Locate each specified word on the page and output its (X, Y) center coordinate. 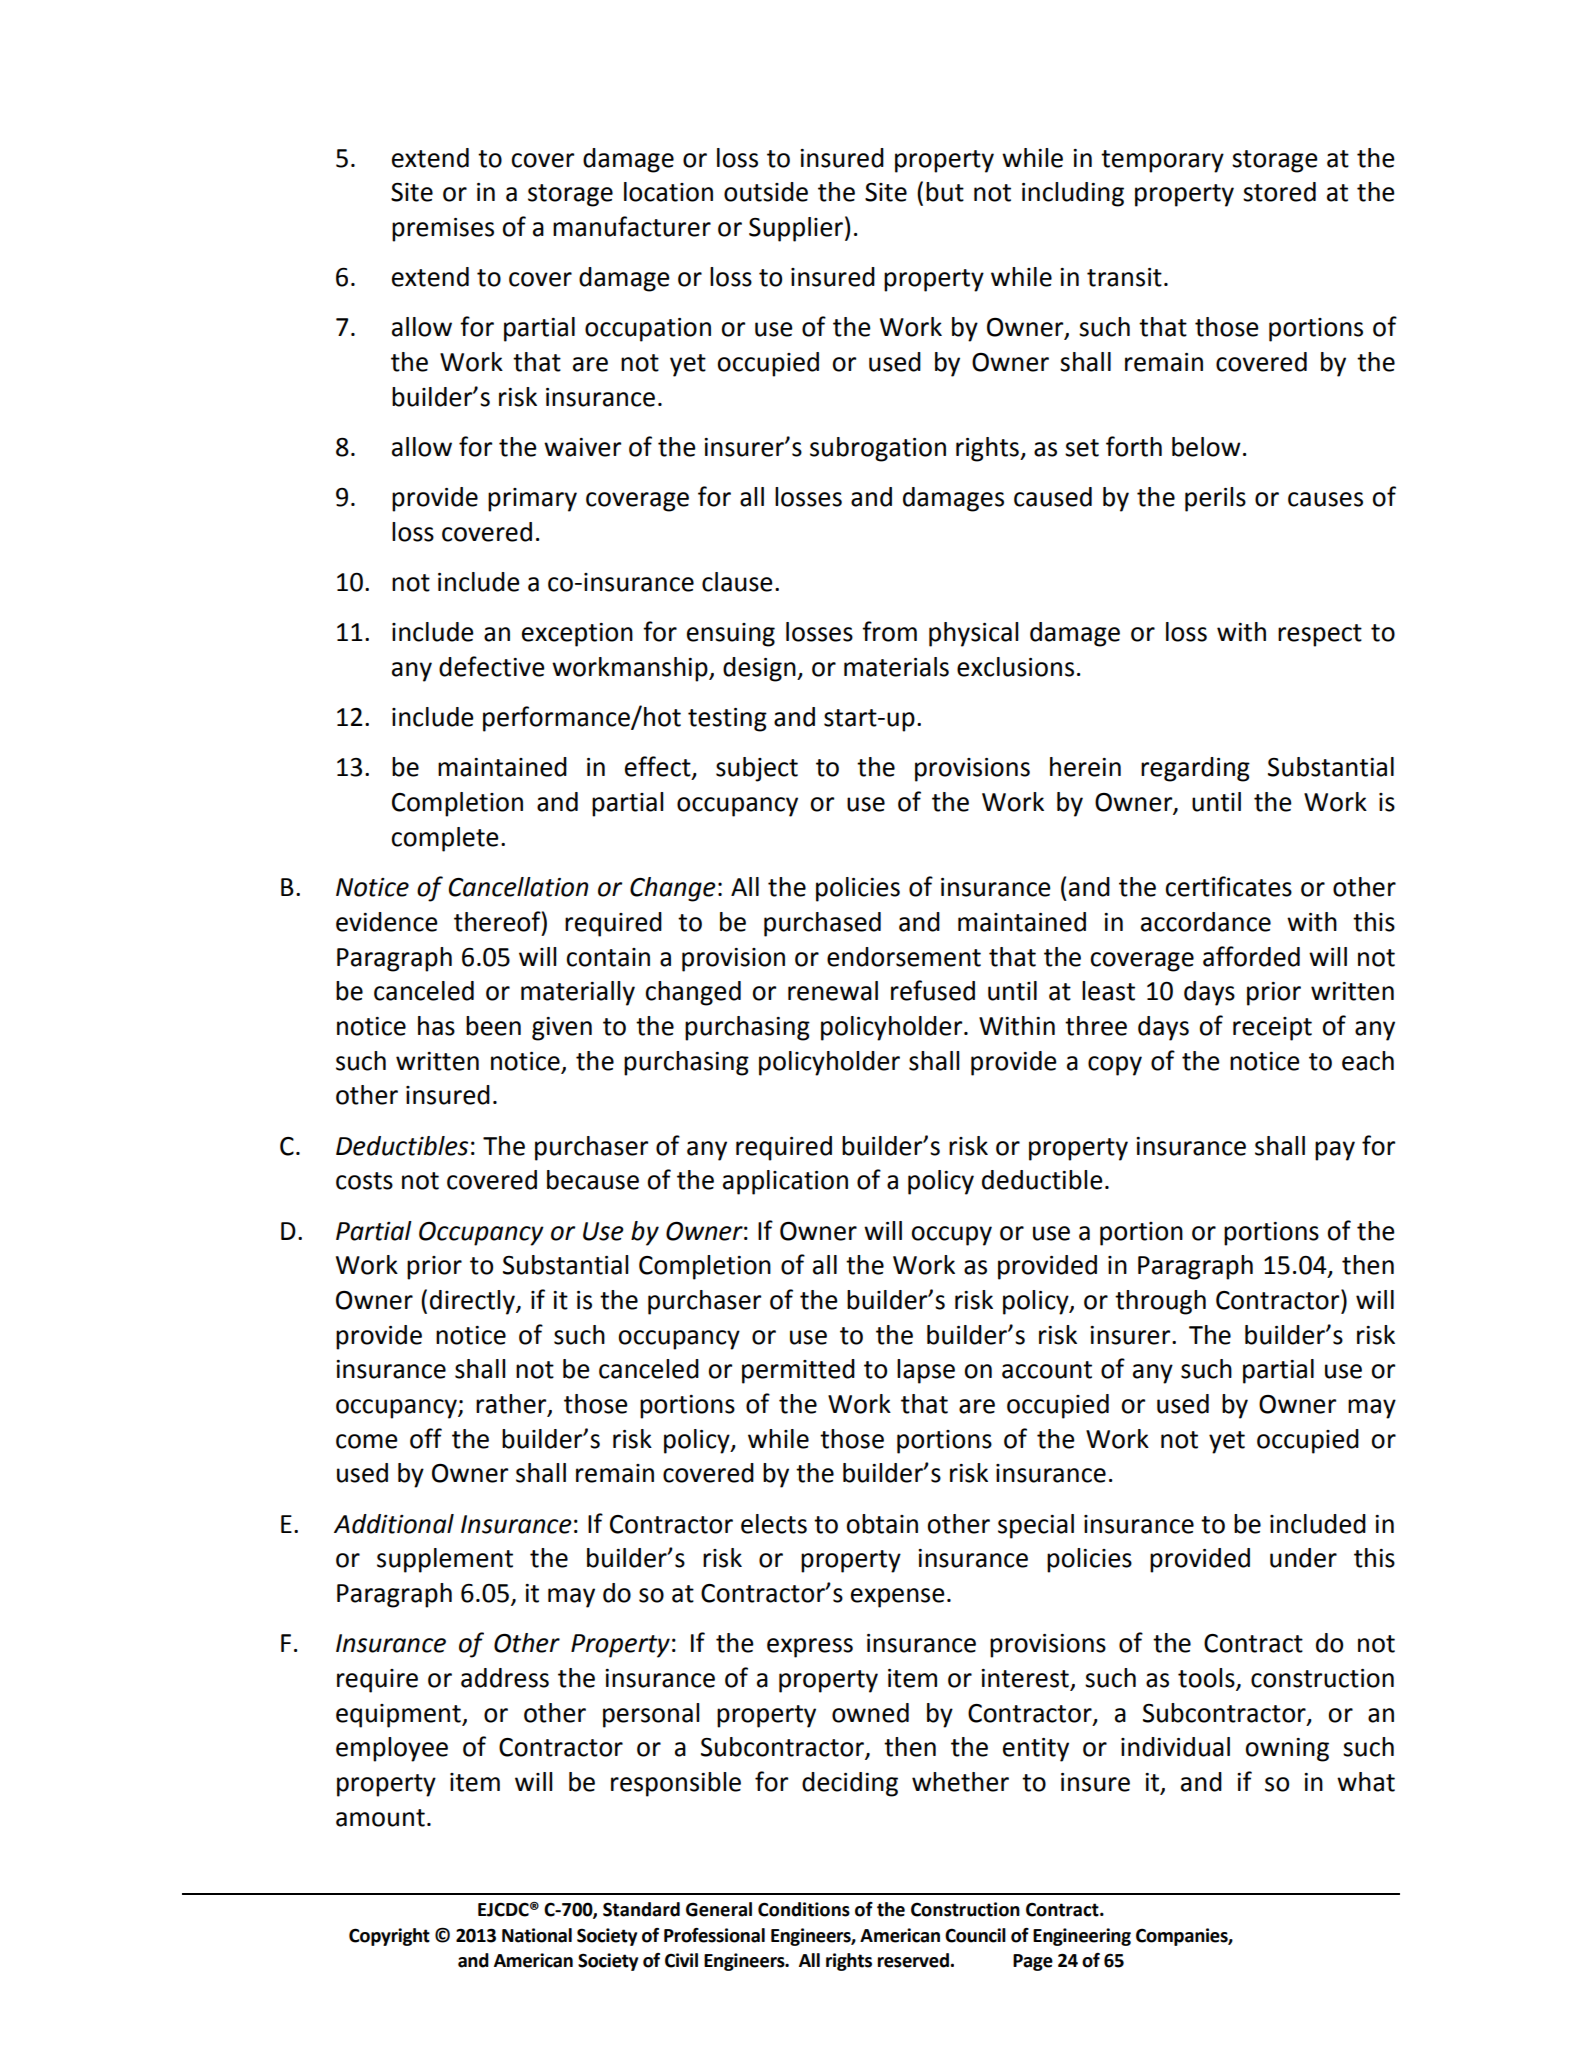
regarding (1195, 769)
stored (1279, 192)
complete (445, 839)
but (945, 192)
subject (757, 769)
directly (473, 1302)
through (1160, 1302)
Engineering (1082, 1937)
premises (443, 230)
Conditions (804, 1909)
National (537, 1935)
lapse (926, 1371)
